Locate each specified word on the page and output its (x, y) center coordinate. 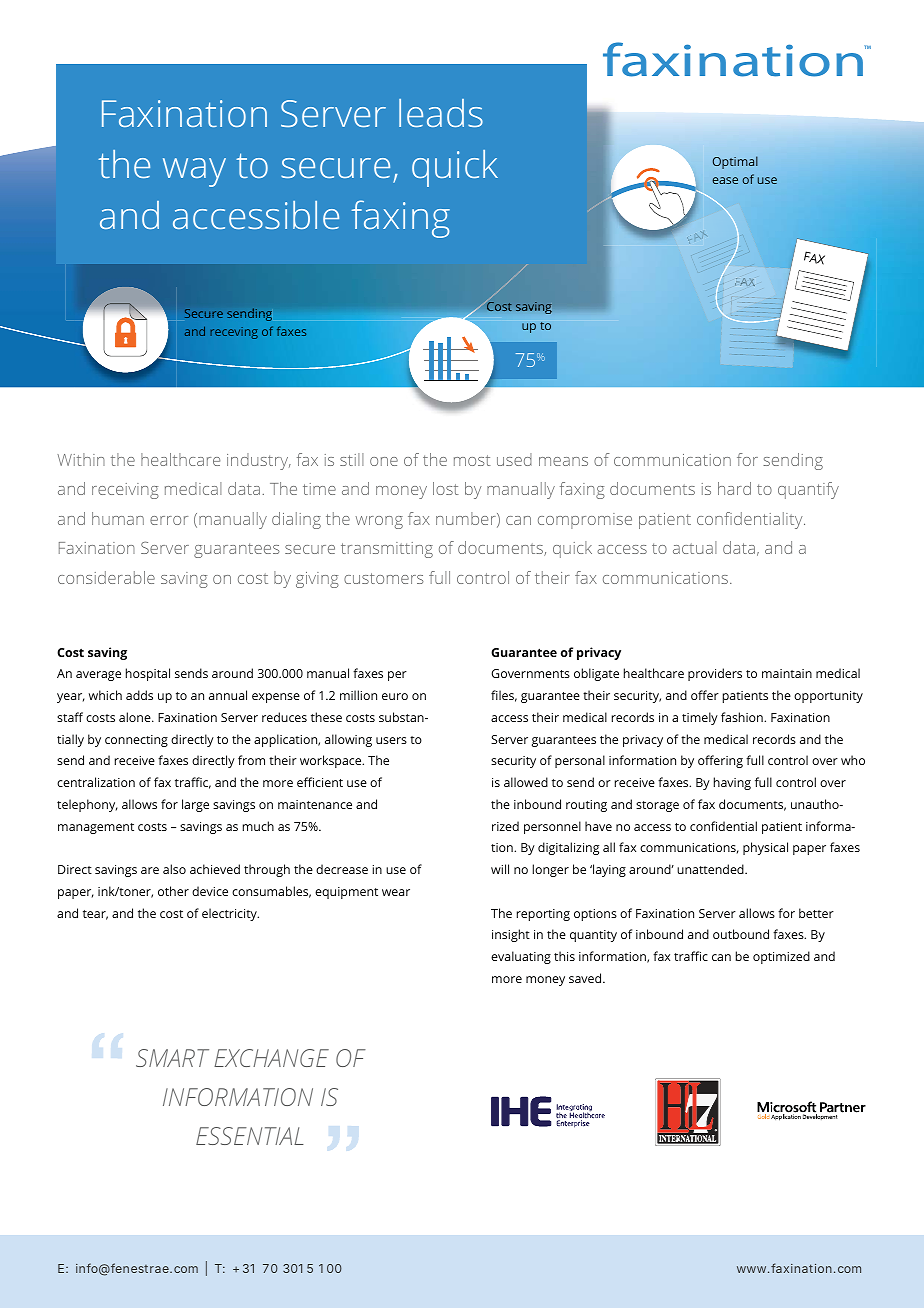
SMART (172, 1058)
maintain (787, 673)
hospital (148, 674)
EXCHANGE (271, 1058)
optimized (781, 957)
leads (441, 113)
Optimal (735, 162)
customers (384, 578)
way (194, 172)
